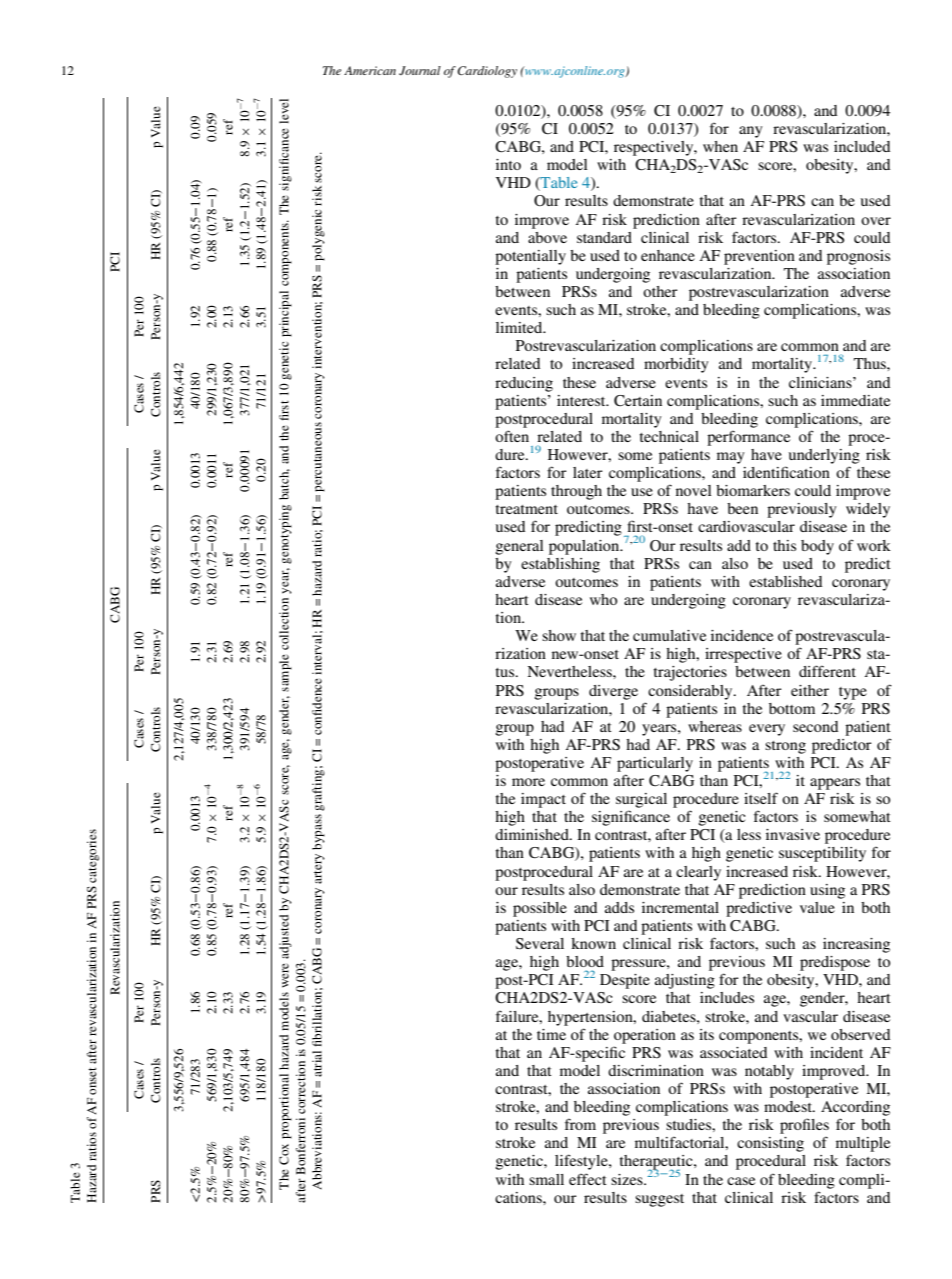 The image size is (952, 1279). What do you see at coordinates (540, 909) in the screenshot?
I see `possible` at bounding box center [540, 909].
